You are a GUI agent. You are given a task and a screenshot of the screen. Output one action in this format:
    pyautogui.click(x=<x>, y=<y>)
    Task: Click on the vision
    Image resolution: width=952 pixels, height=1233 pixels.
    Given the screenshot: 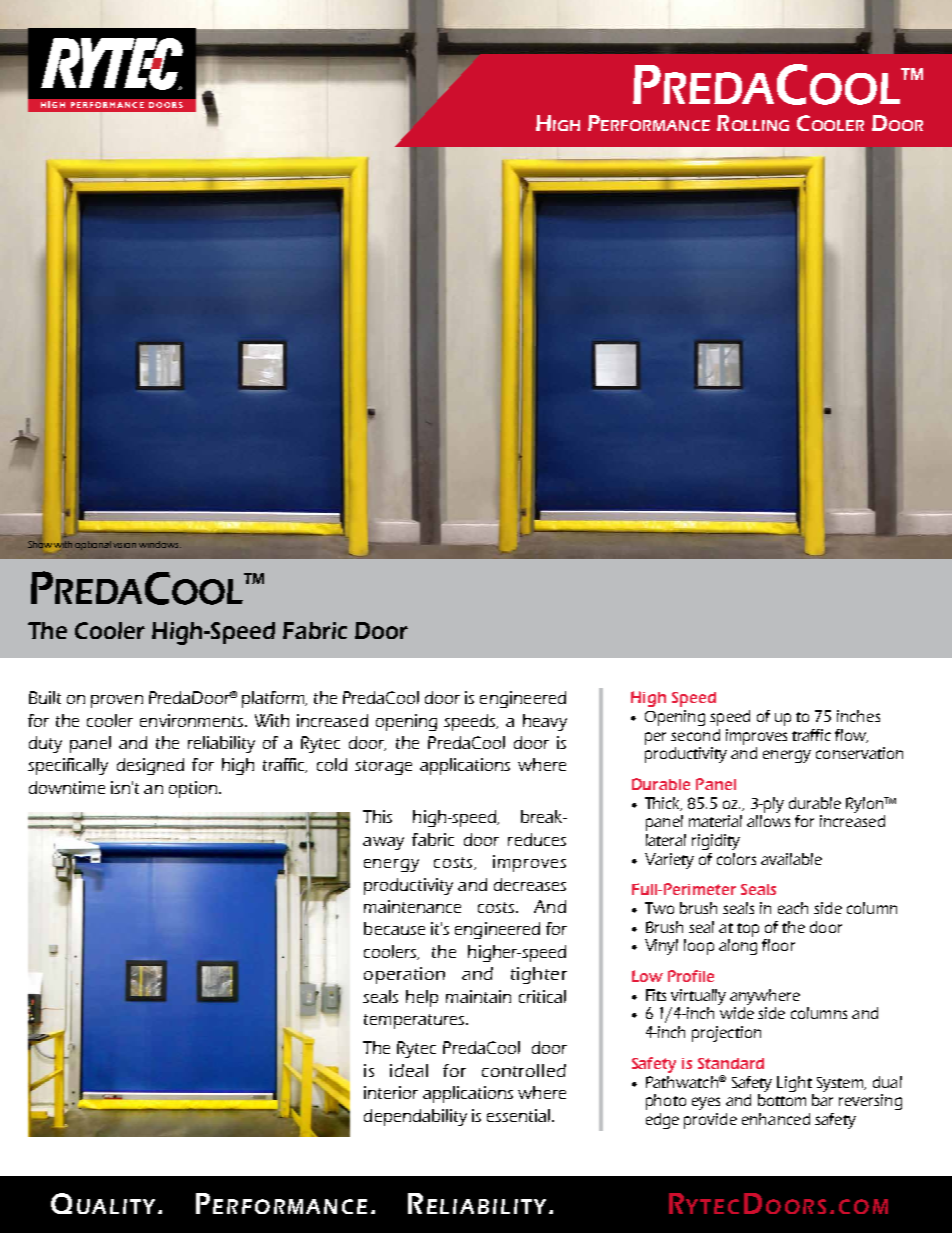 What is the action you would take?
    pyautogui.click(x=124, y=545)
